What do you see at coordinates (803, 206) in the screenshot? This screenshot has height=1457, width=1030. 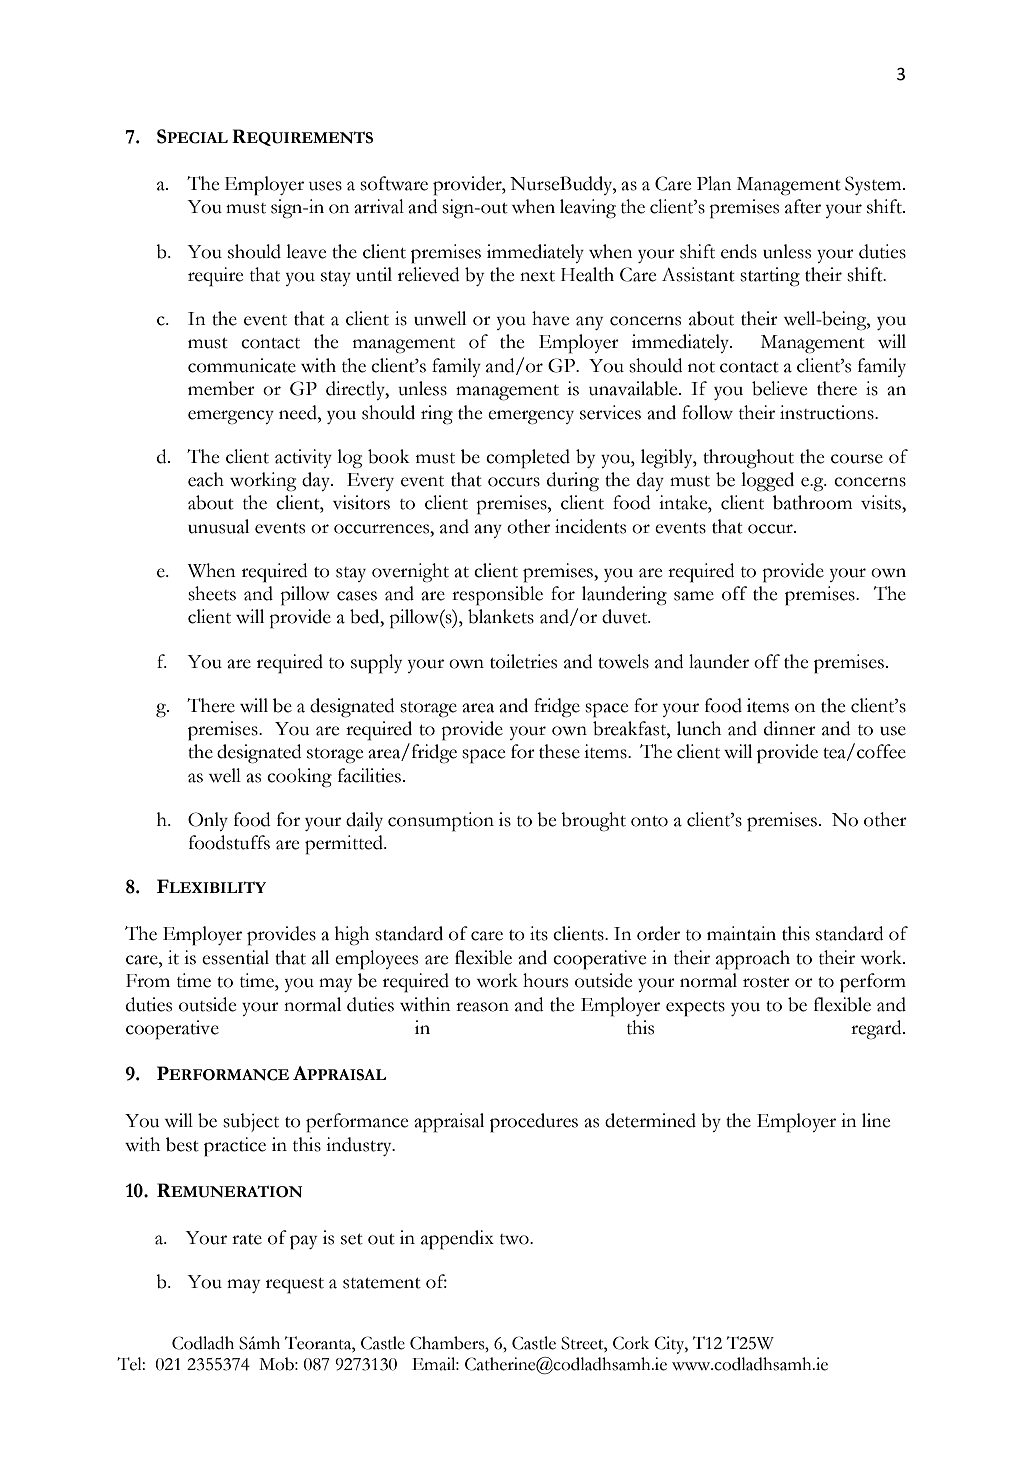 I see `after` at bounding box center [803, 206].
